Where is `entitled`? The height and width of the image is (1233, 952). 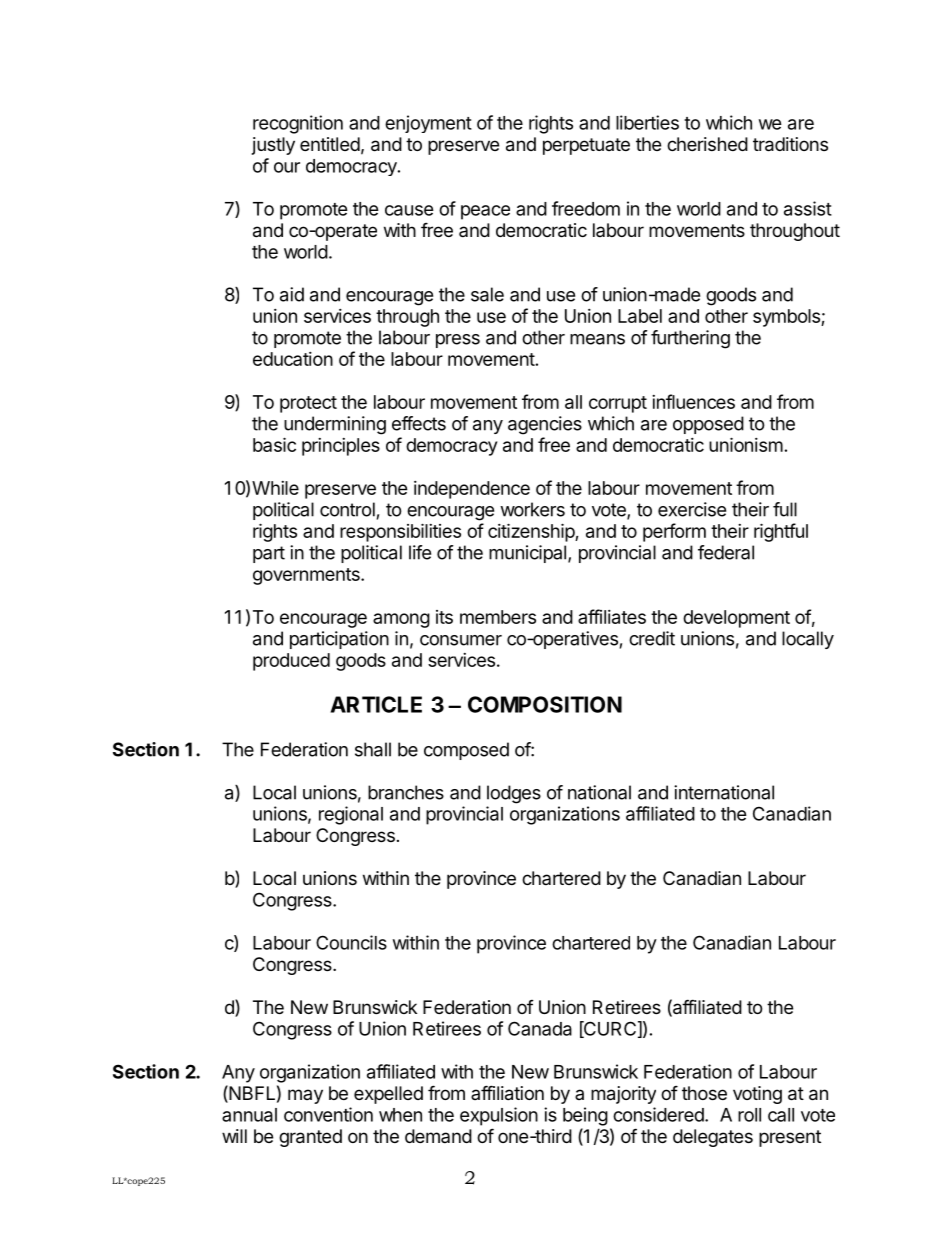 entitled is located at coordinates (330, 144).
